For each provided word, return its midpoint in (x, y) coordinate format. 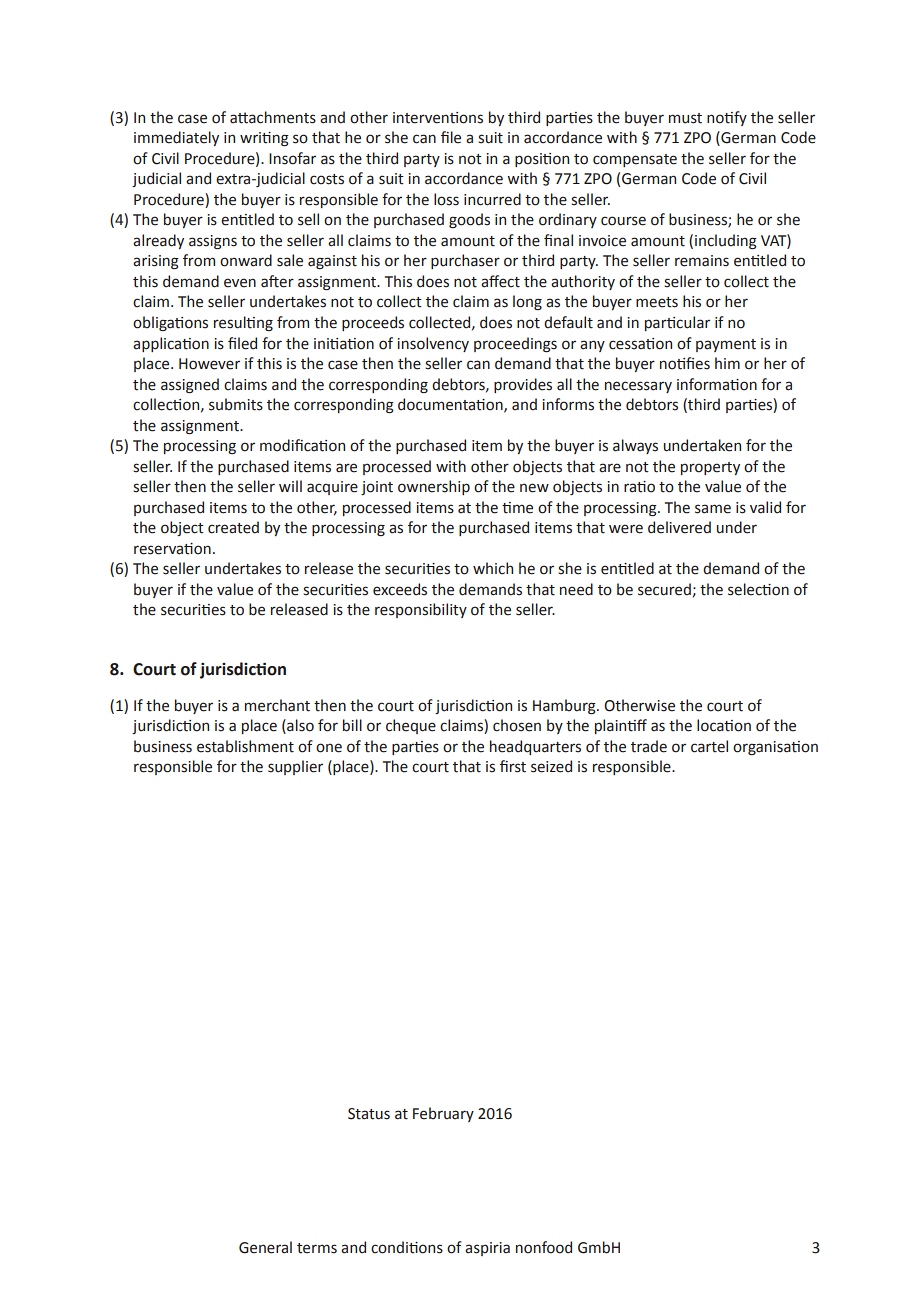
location (724, 725)
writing (264, 139)
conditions (407, 1247)
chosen (517, 725)
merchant (277, 705)
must (685, 118)
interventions (438, 118)
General (265, 1247)
